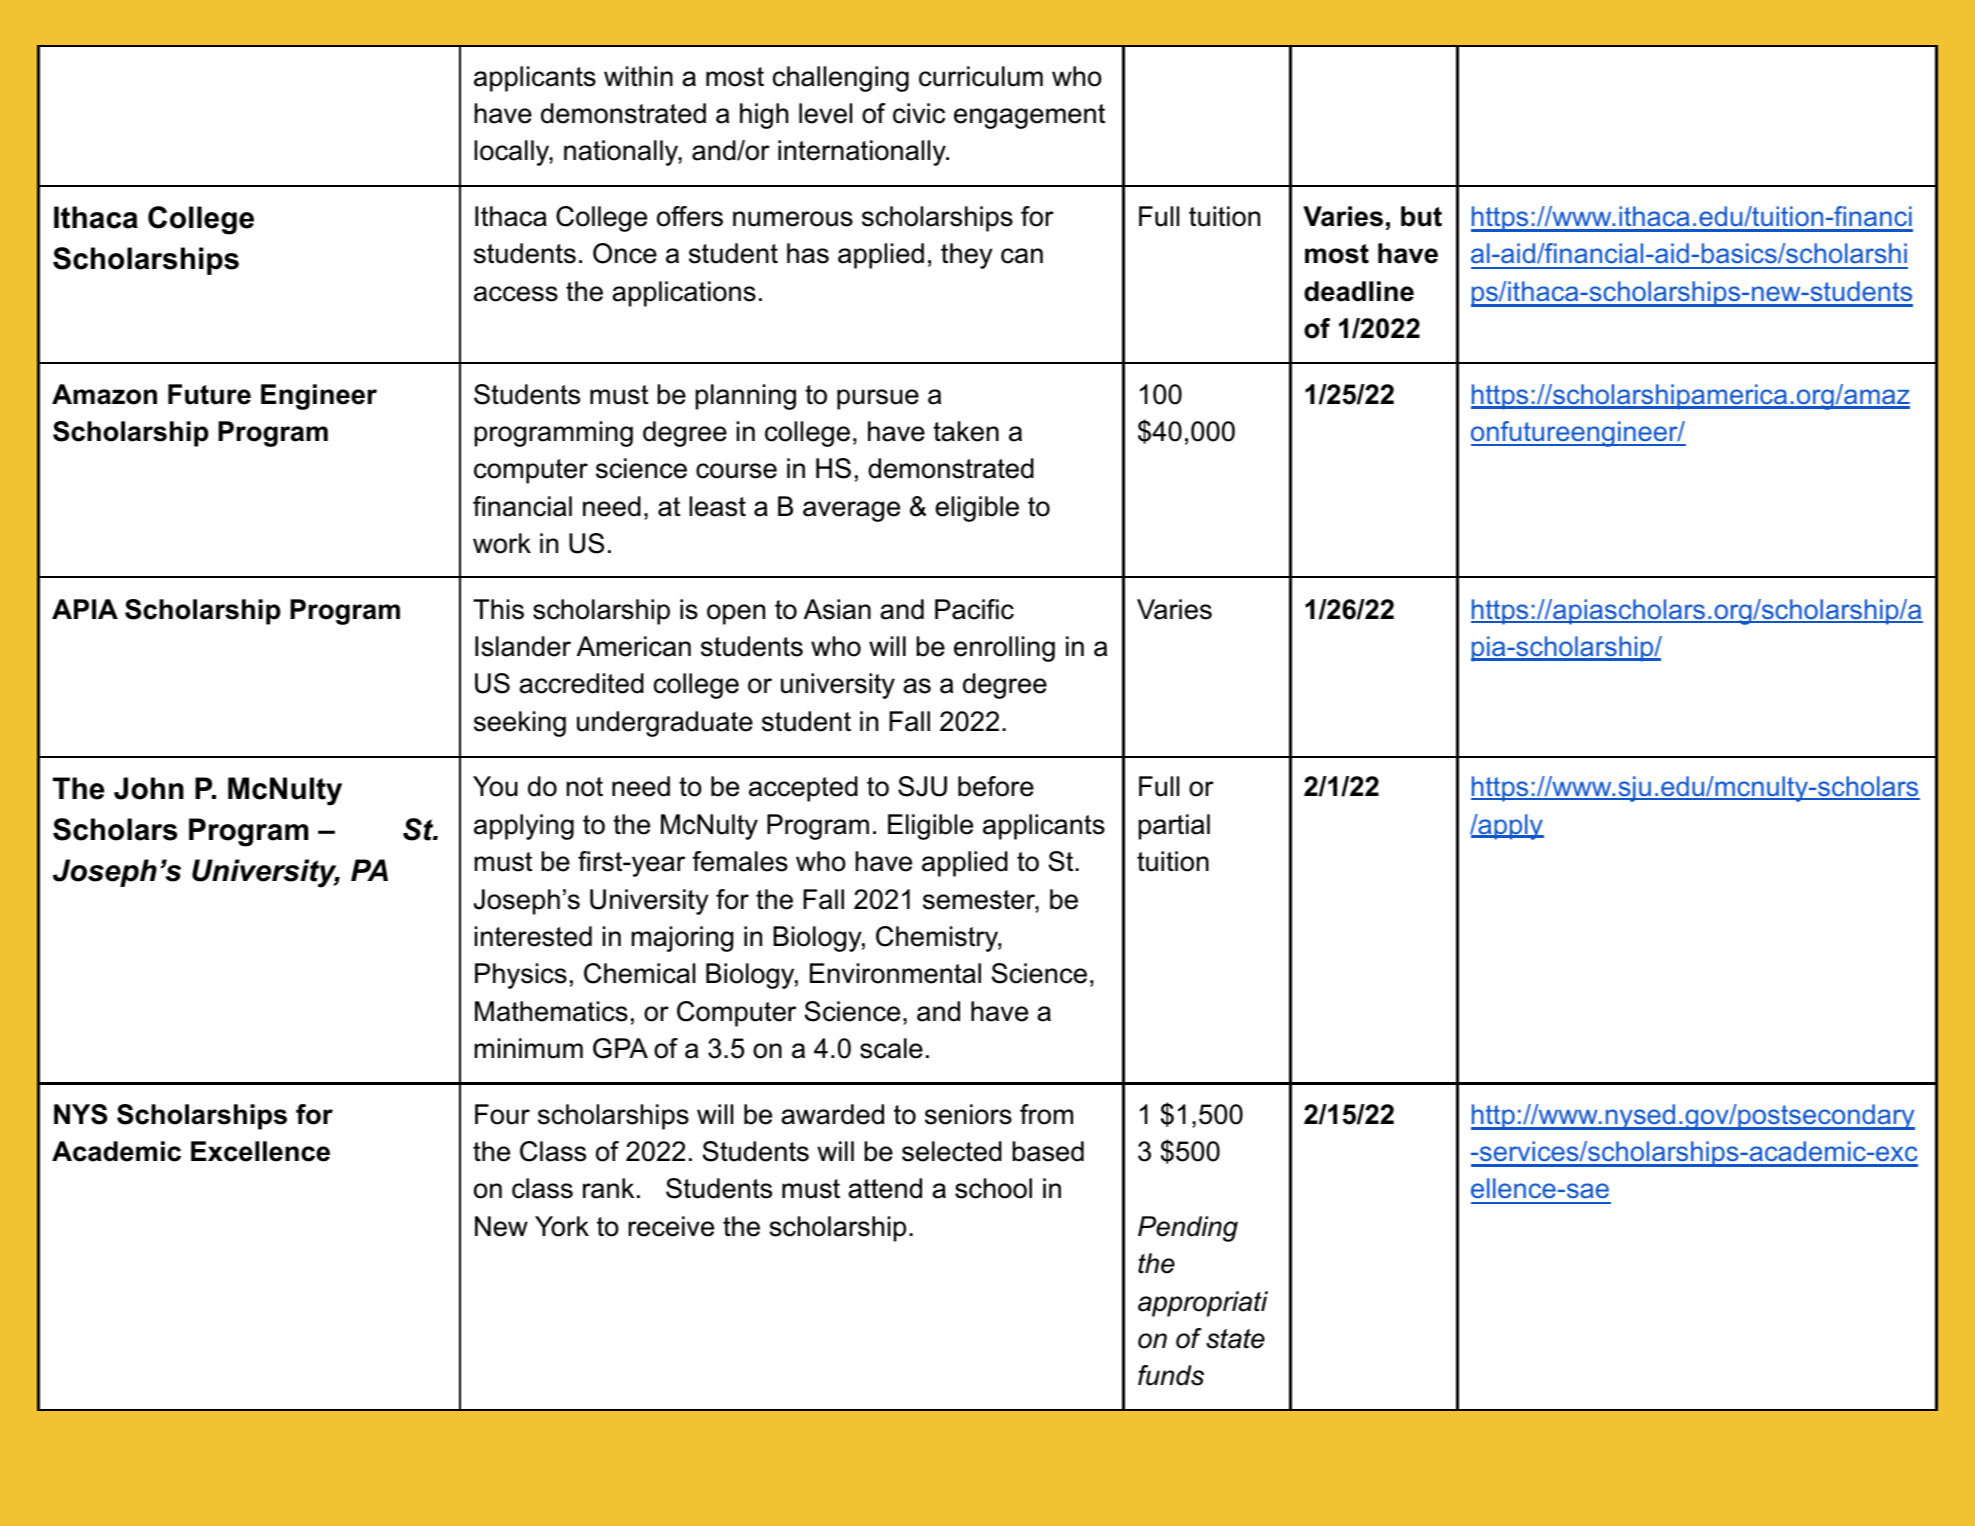 This screenshot has width=1975, height=1526. What do you see at coordinates (562, 1226) in the screenshot?
I see `York` at bounding box center [562, 1226].
